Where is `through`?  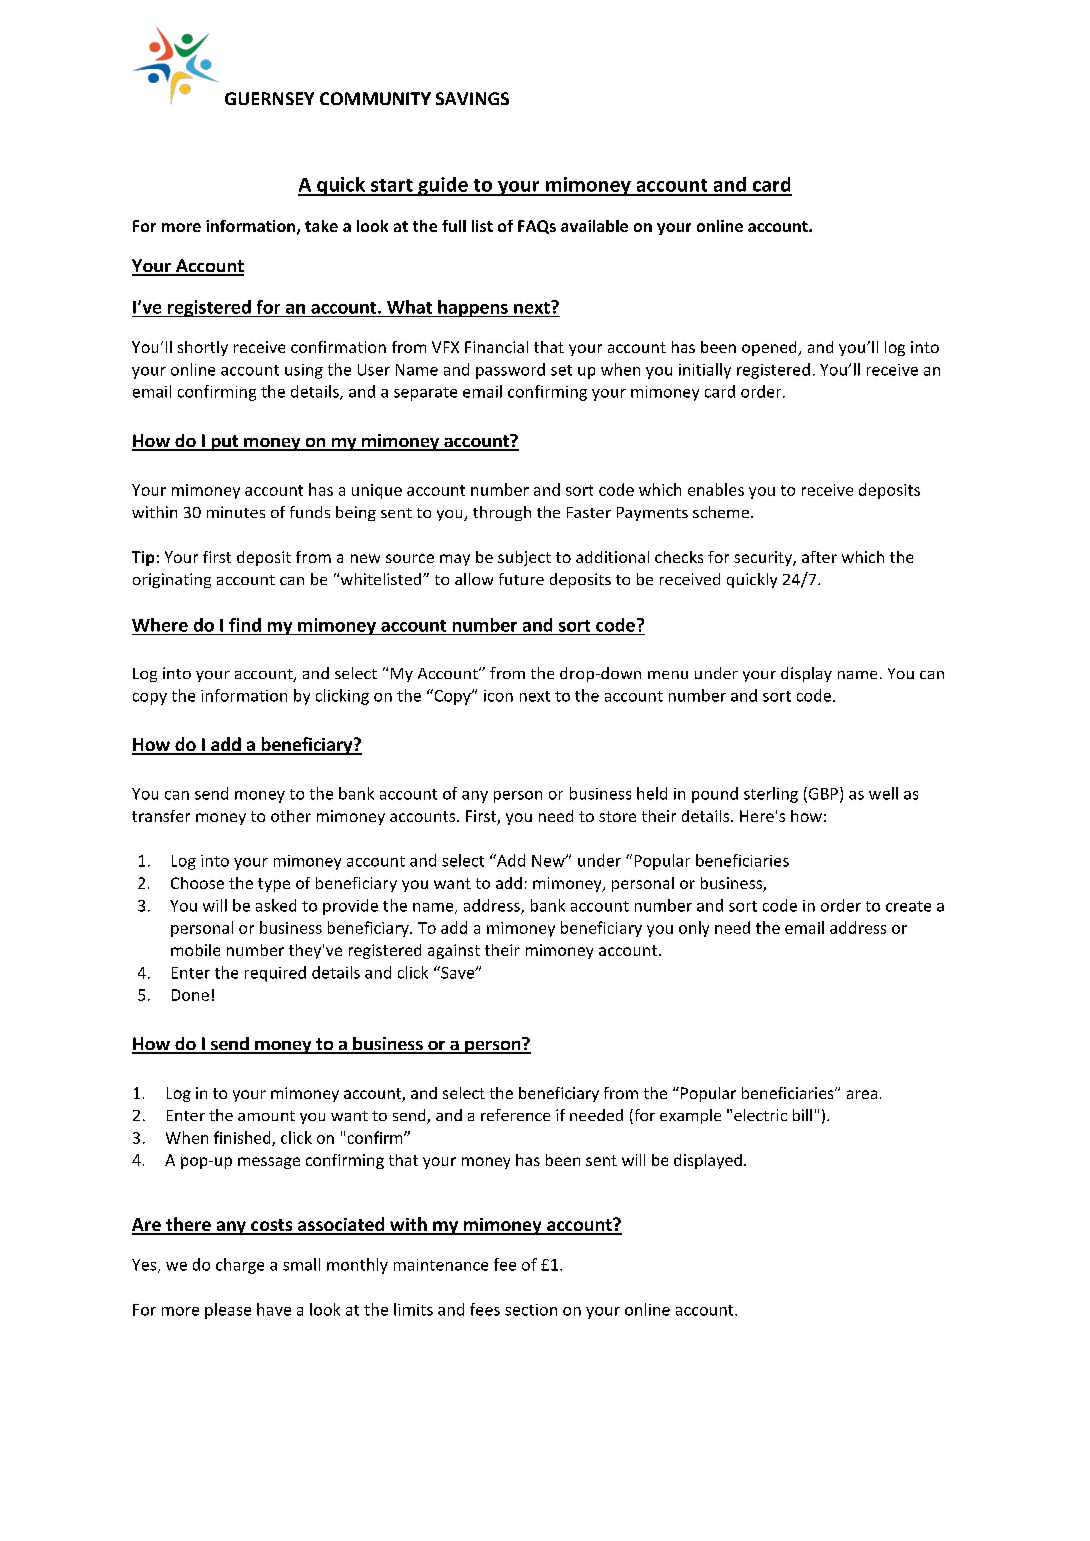 through is located at coordinates (502, 513).
